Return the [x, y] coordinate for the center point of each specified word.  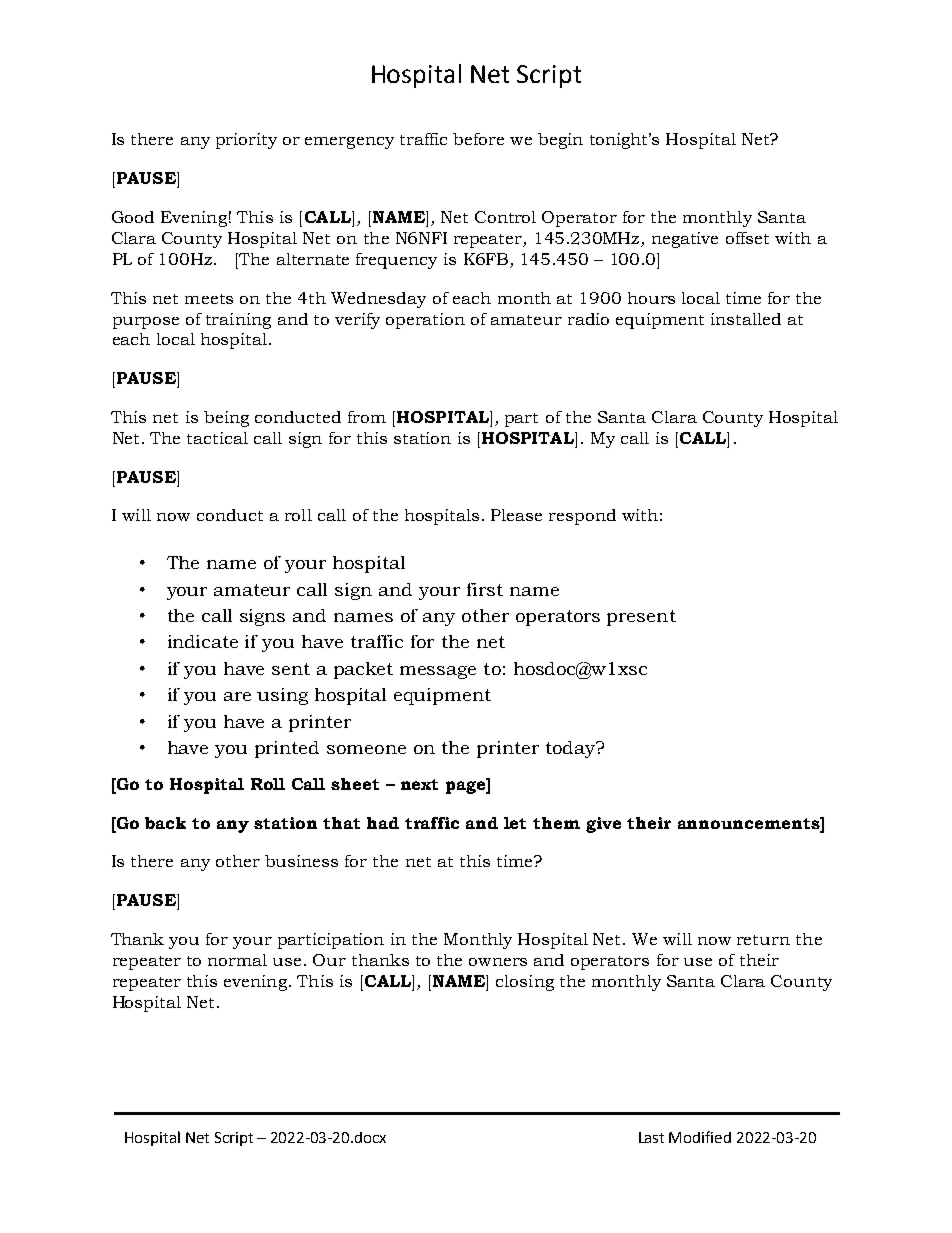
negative [685, 240]
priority [246, 141]
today [572, 749]
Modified [700, 1137]
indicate [203, 641]
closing [525, 983]
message [438, 672]
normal [237, 960]
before [478, 139]
